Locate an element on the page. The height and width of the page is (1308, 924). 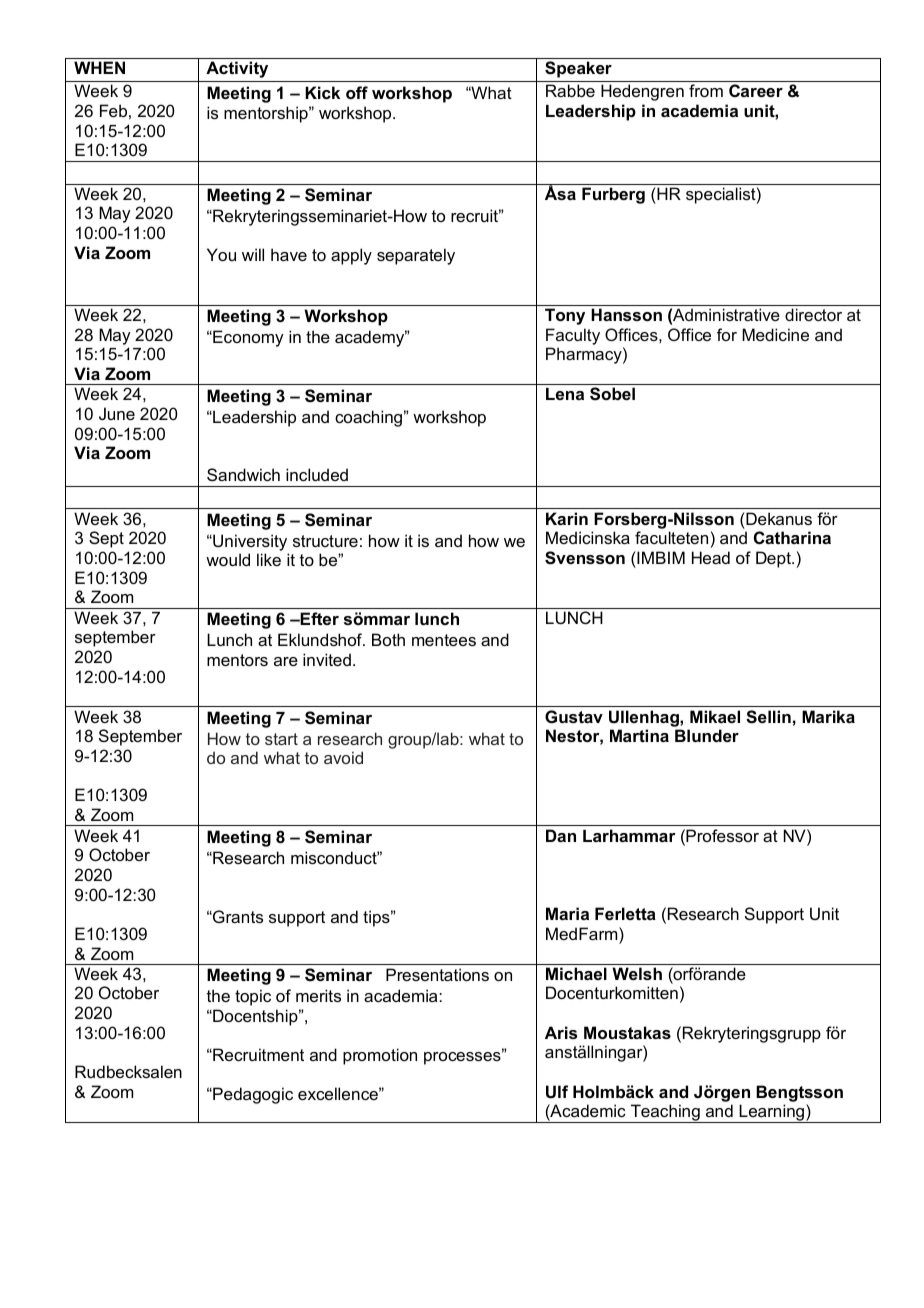
June is located at coordinates (117, 413).
